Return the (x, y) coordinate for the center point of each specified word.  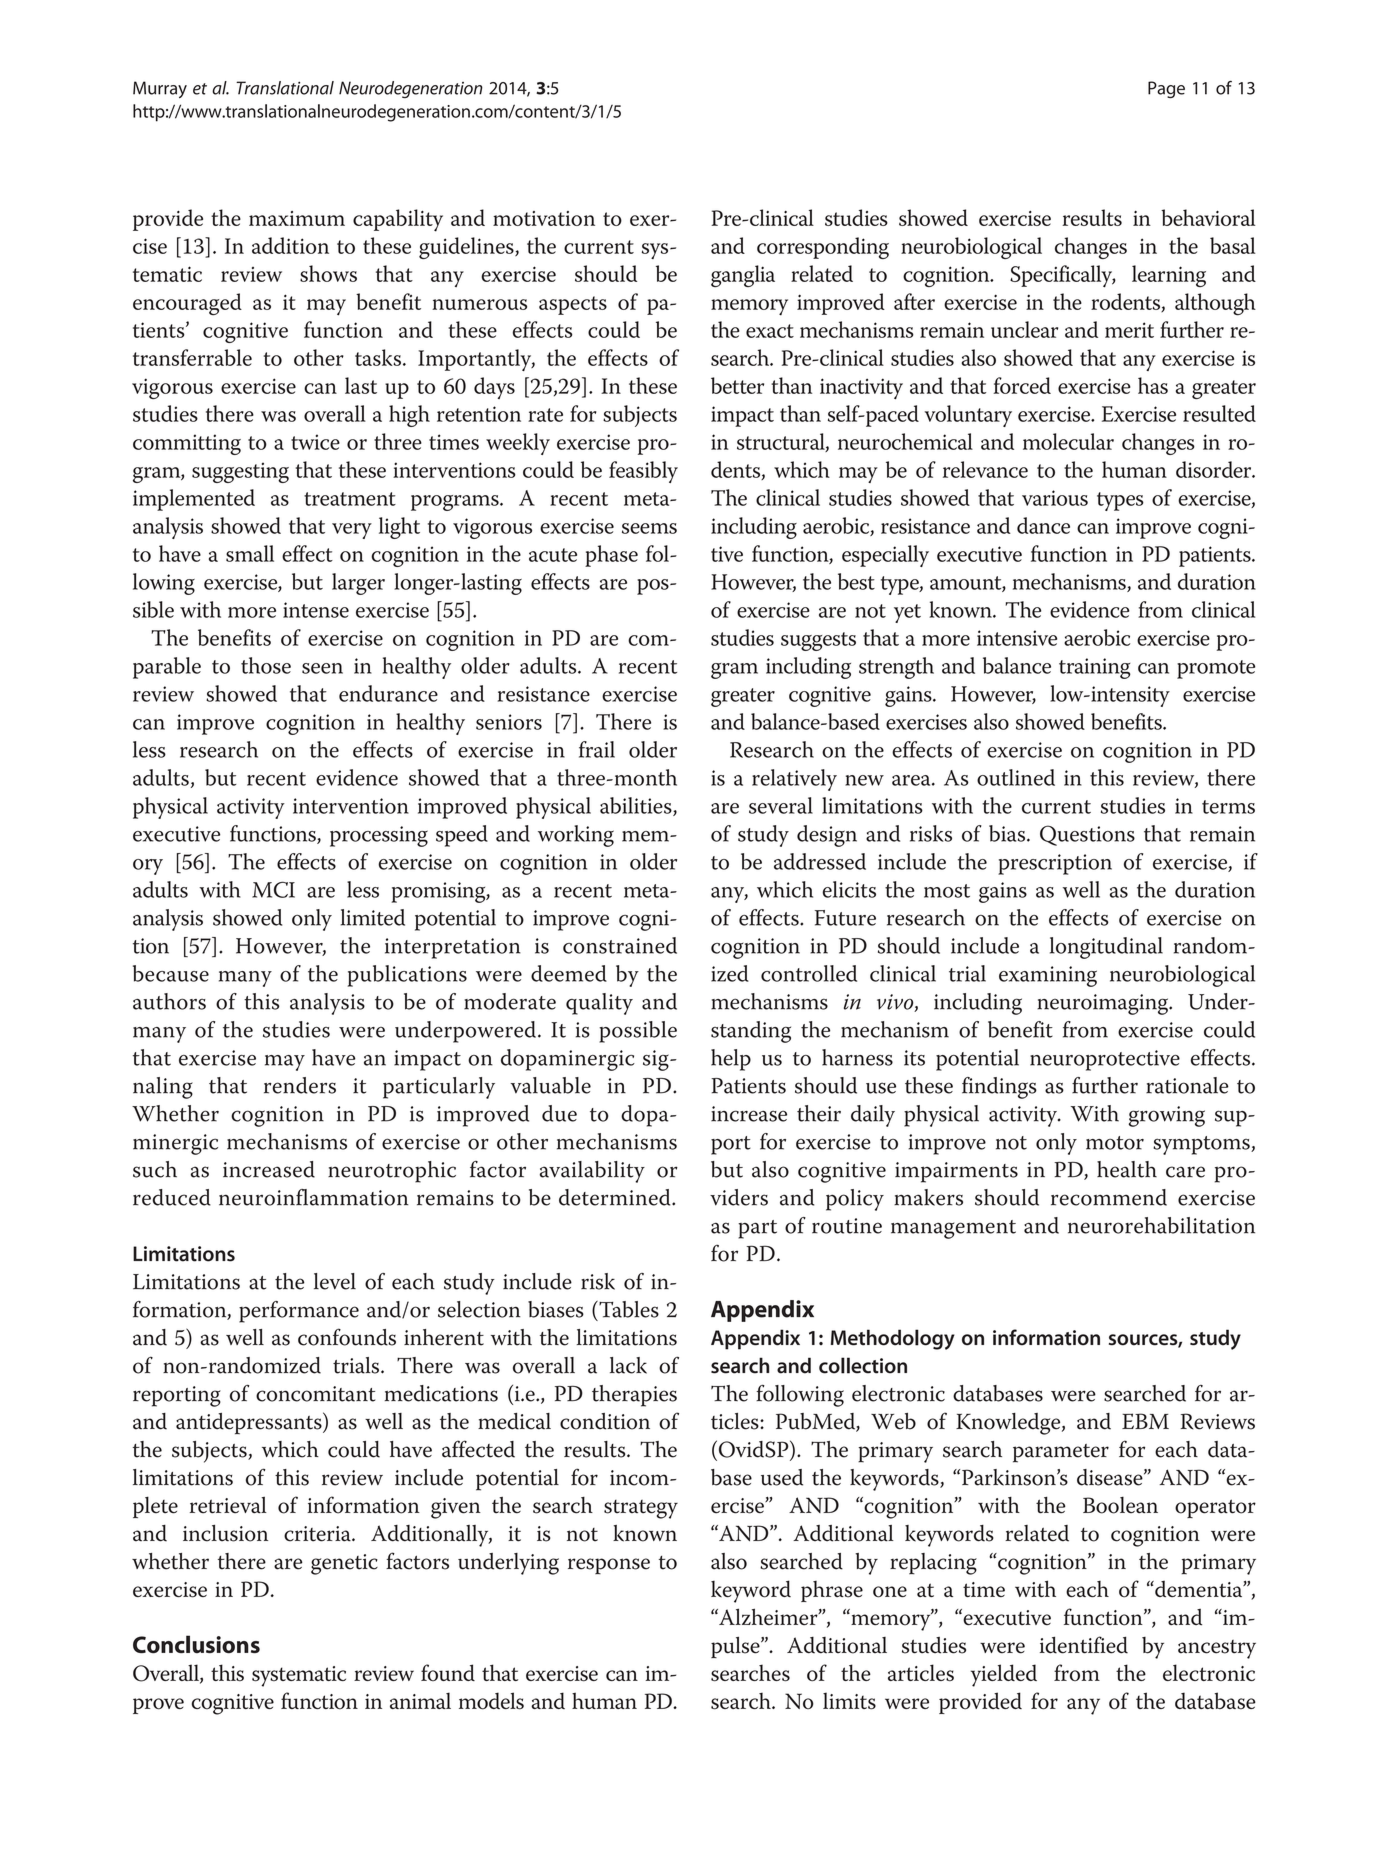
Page (1166, 89)
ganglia (743, 276)
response (609, 1566)
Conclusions (196, 1644)
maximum (297, 218)
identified (1084, 1645)
